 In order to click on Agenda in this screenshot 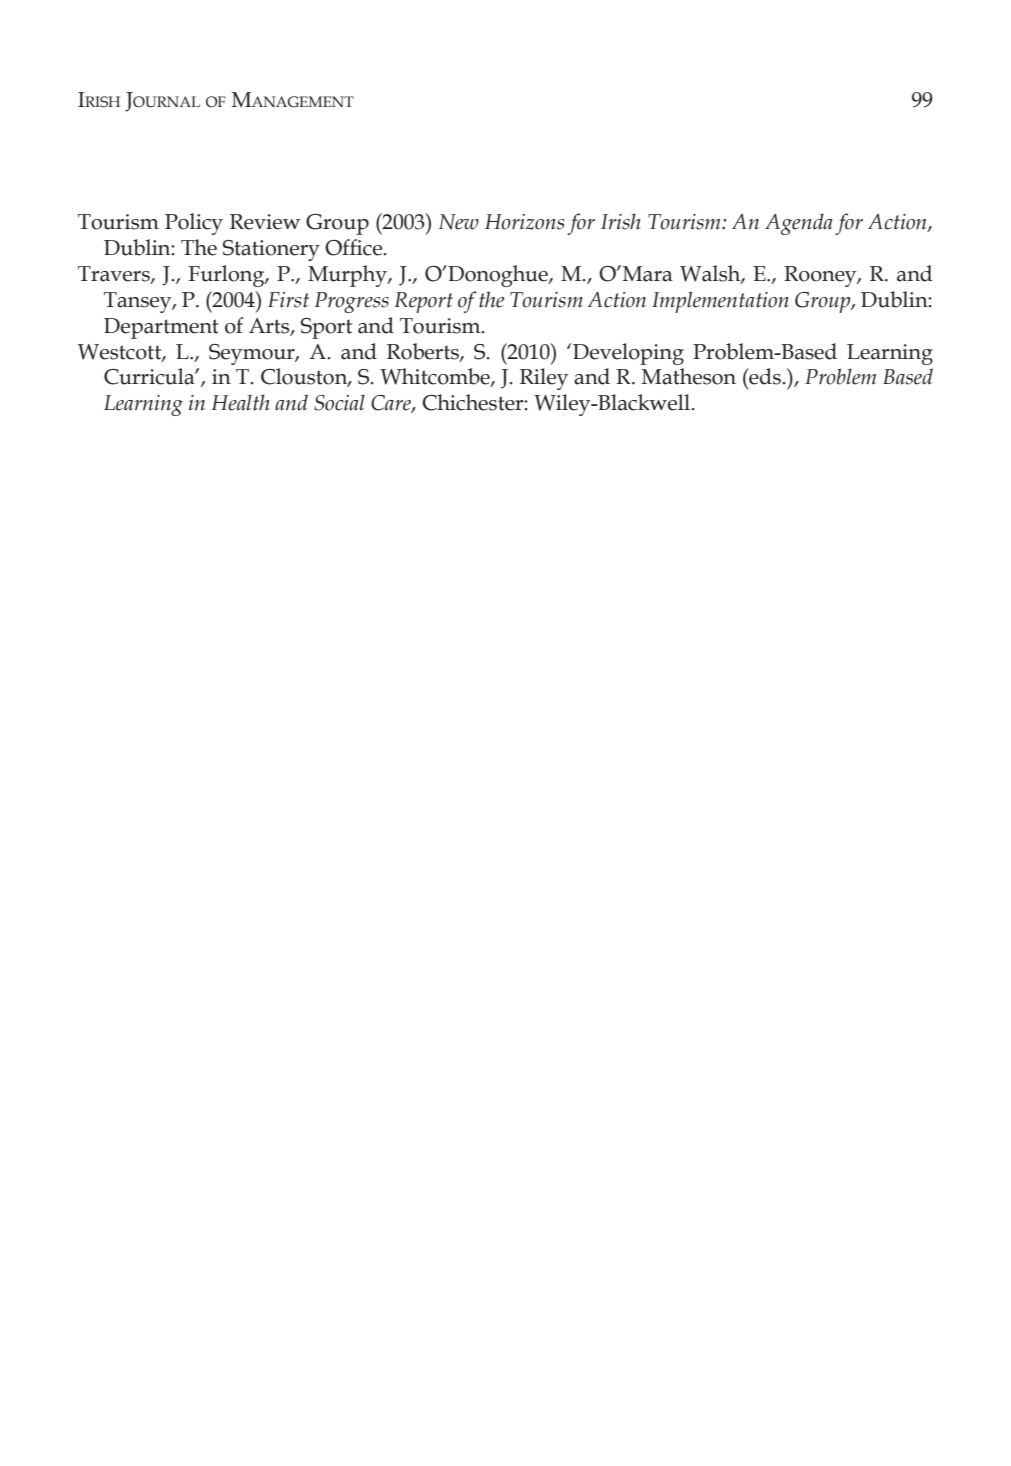, I will do `click(799, 224)`.
